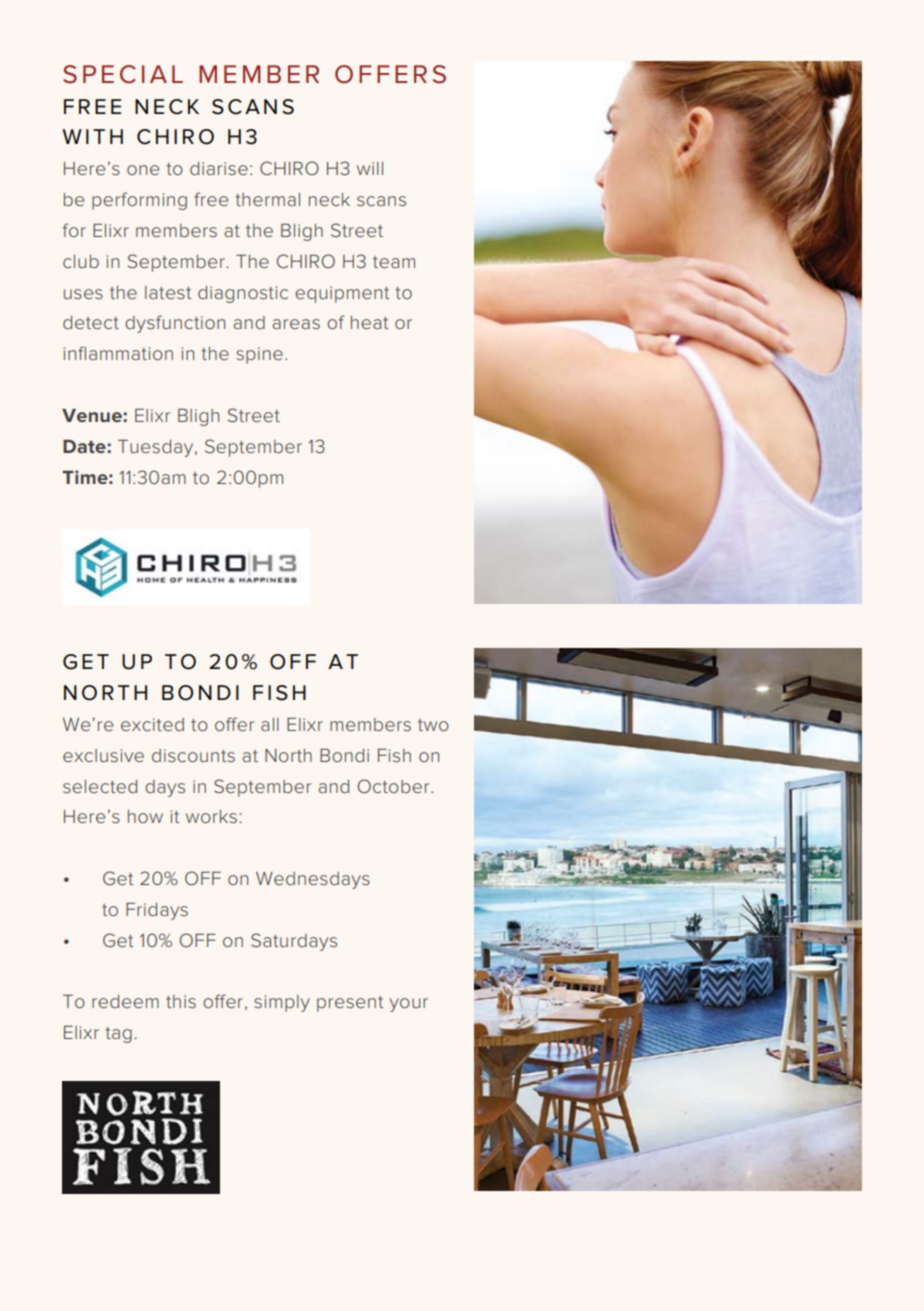 This screenshot has width=924, height=1311. Describe the element at coordinates (270, 724) in the screenshot. I see `all` at that location.
